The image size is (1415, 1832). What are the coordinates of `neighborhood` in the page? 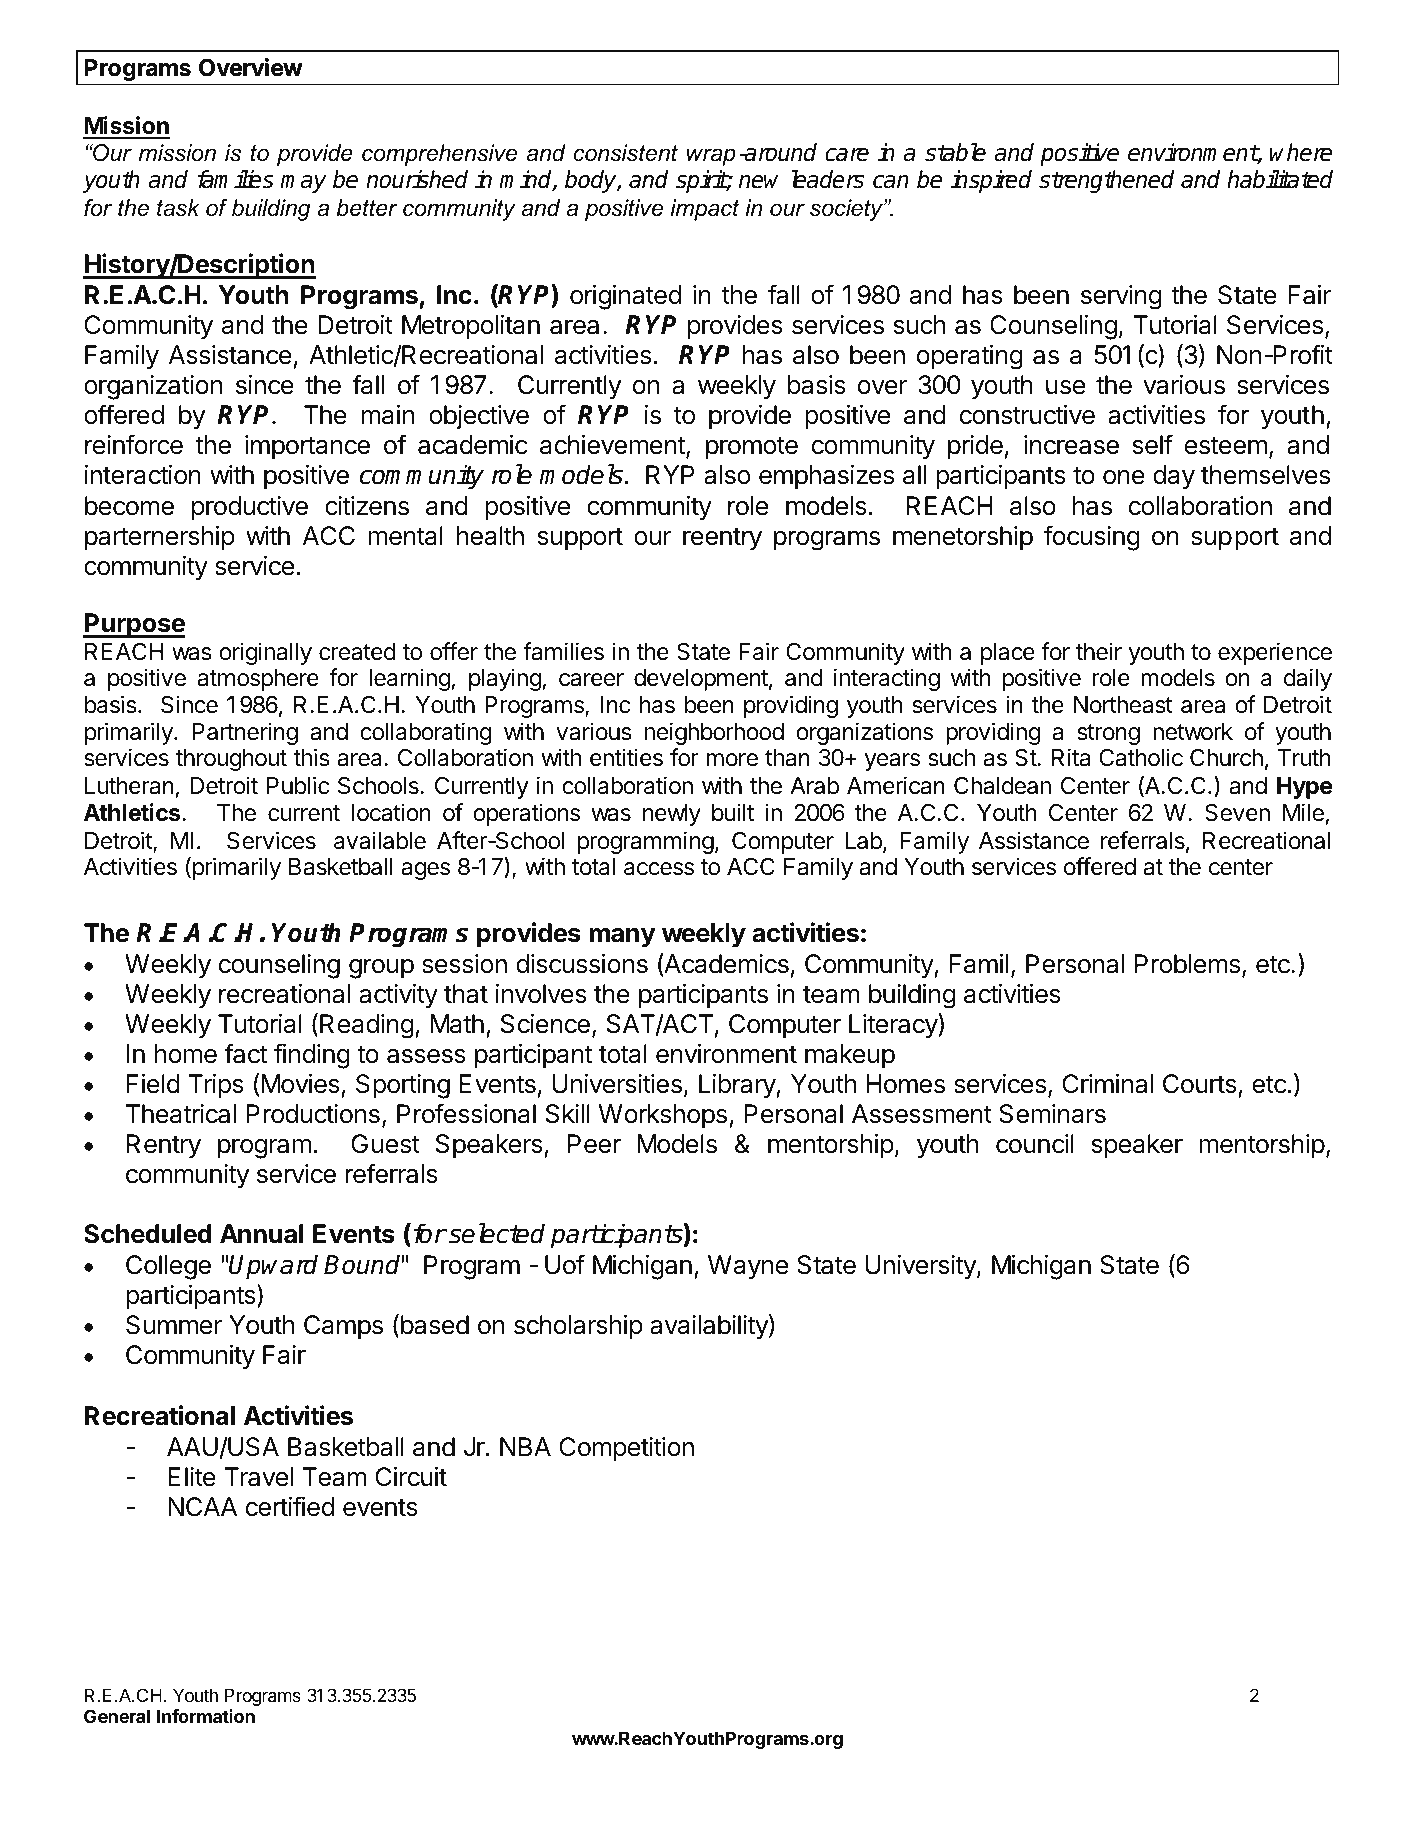 It's located at (714, 733).
